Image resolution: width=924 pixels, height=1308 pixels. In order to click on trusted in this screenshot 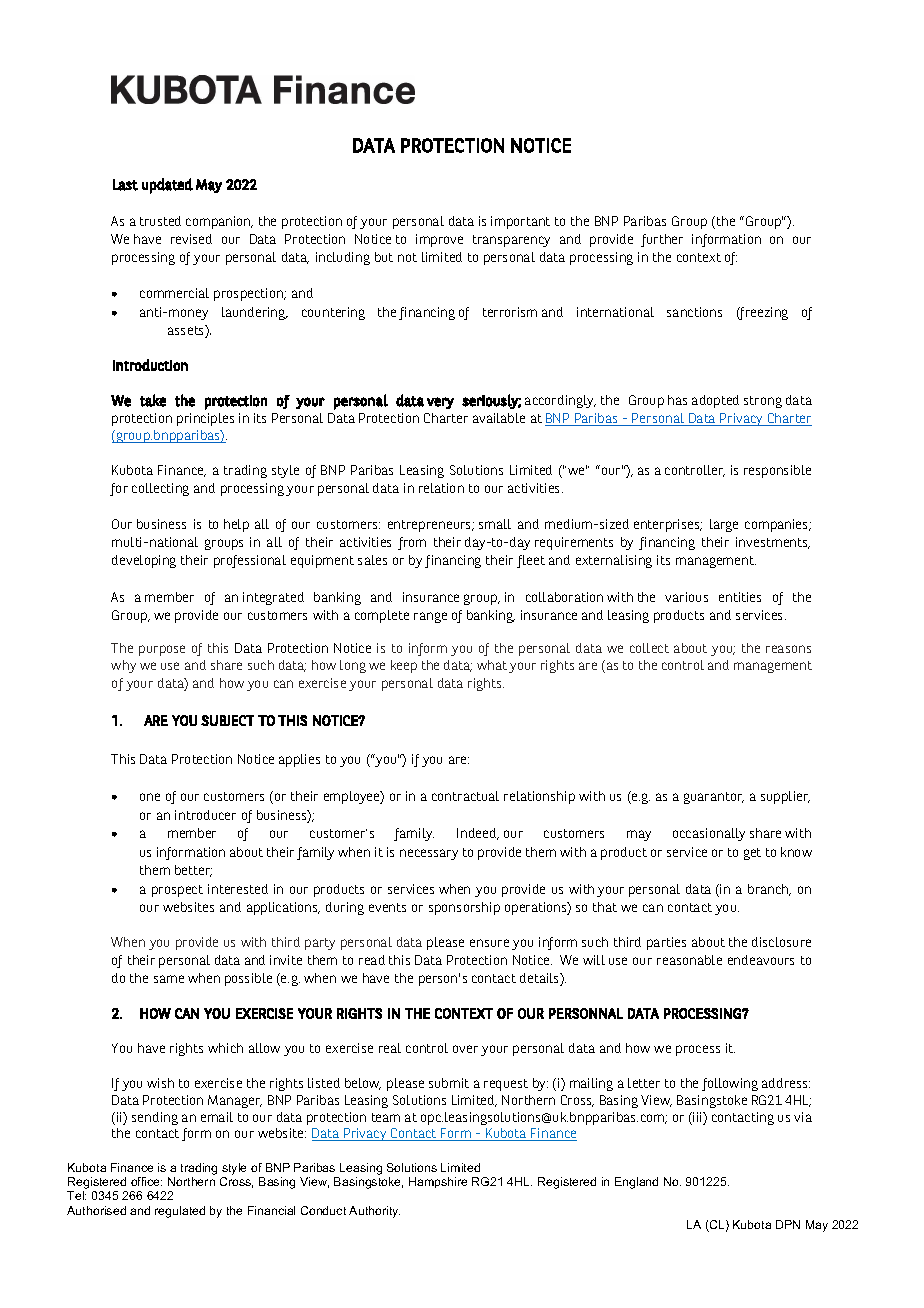, I will do `click(160, 221)`.
